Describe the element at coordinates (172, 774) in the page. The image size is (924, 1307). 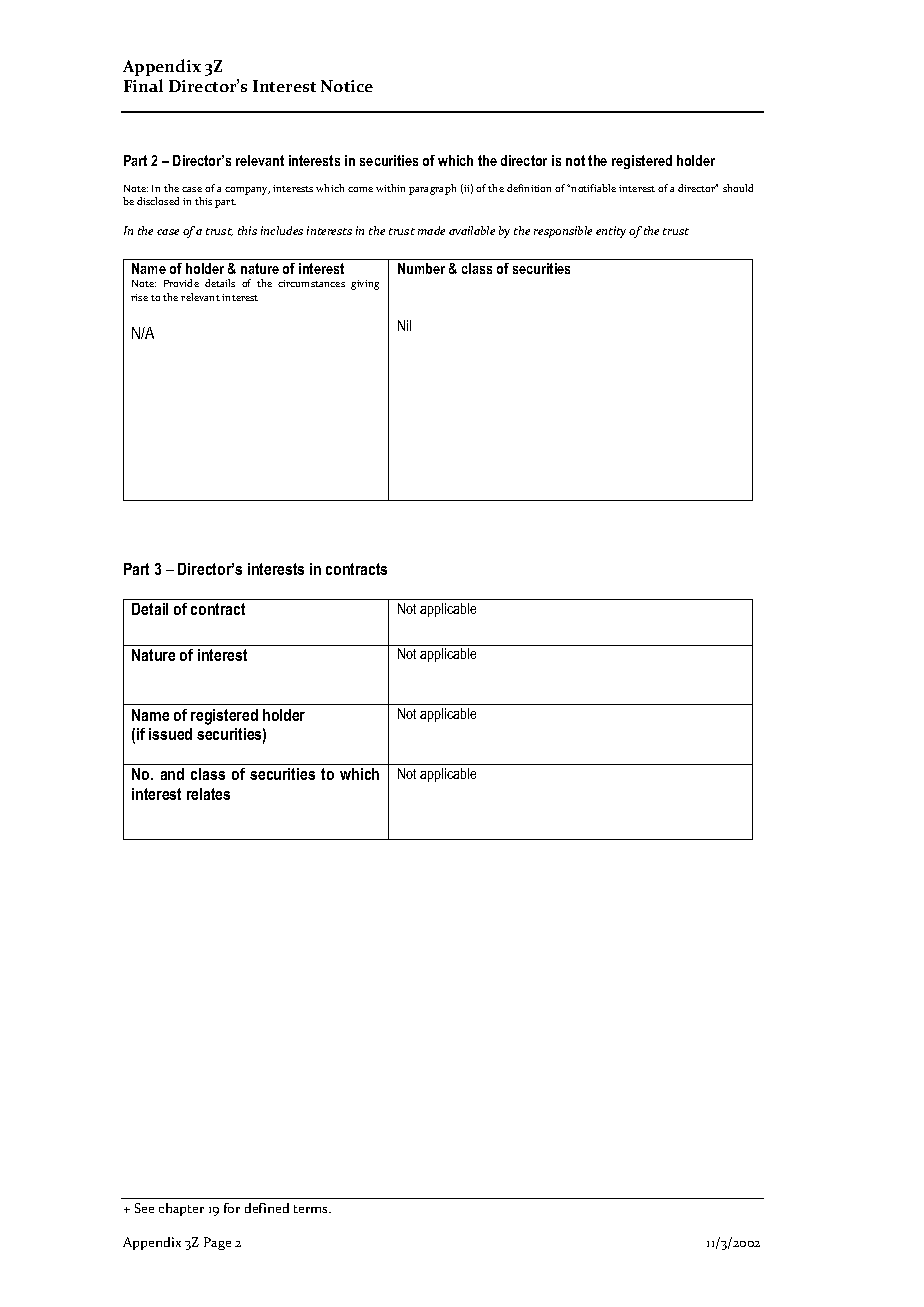
I see `and` at that location.
